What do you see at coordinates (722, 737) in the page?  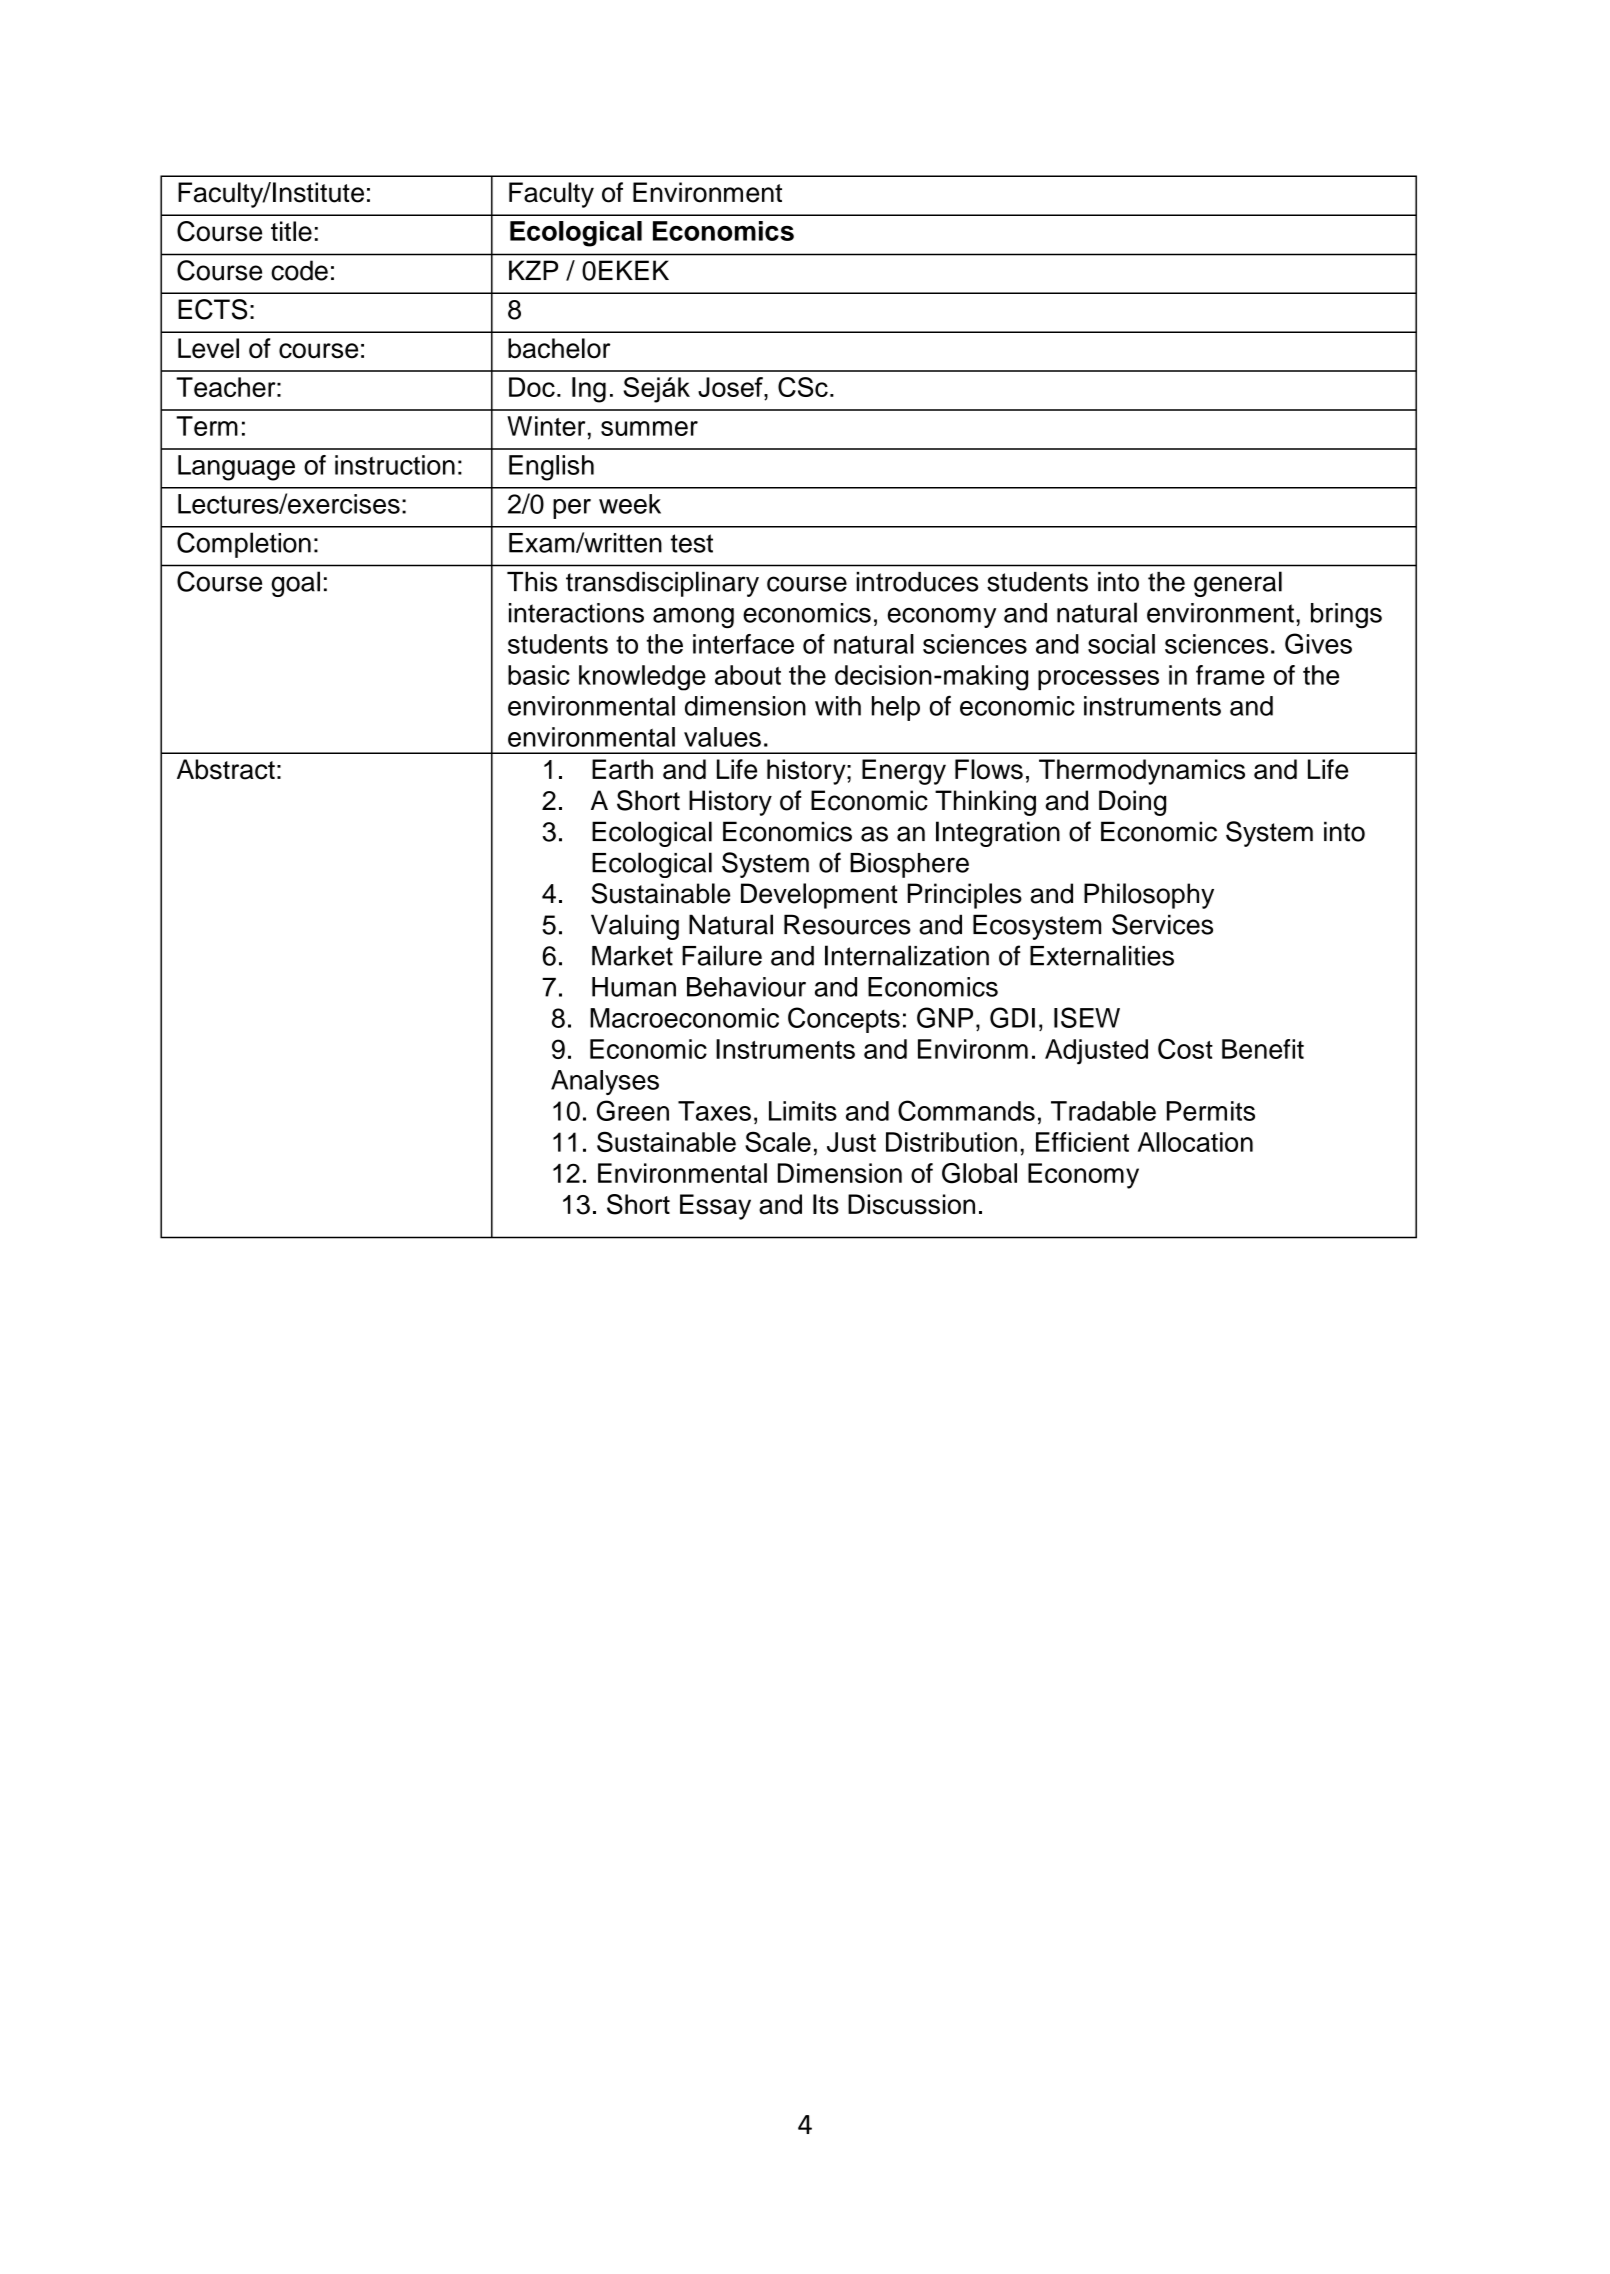 I see `values` at bounding box center [722, 737].
